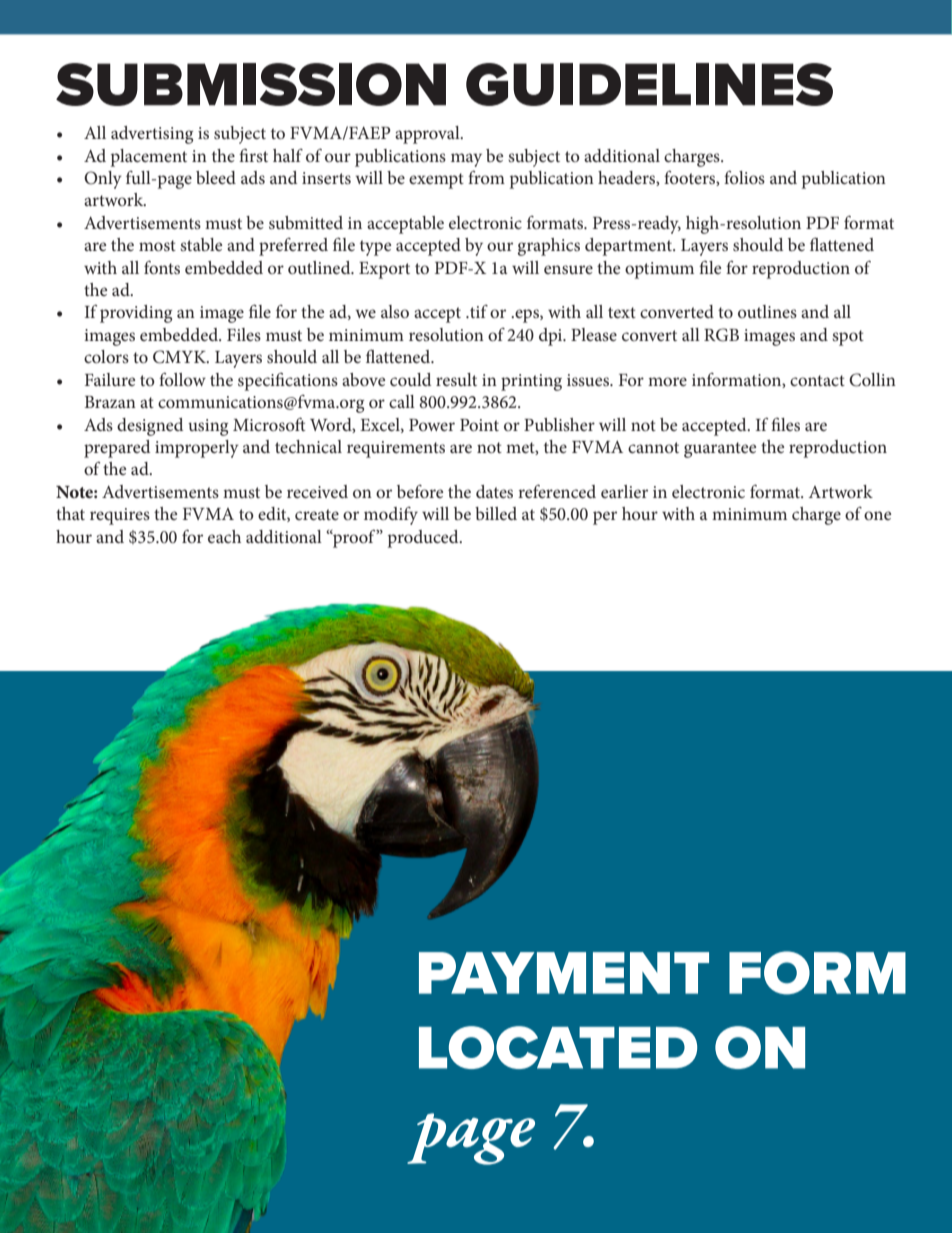  Describe the element at coordinates (564, 973) in the page. I see `PAYMENT` at that location.
